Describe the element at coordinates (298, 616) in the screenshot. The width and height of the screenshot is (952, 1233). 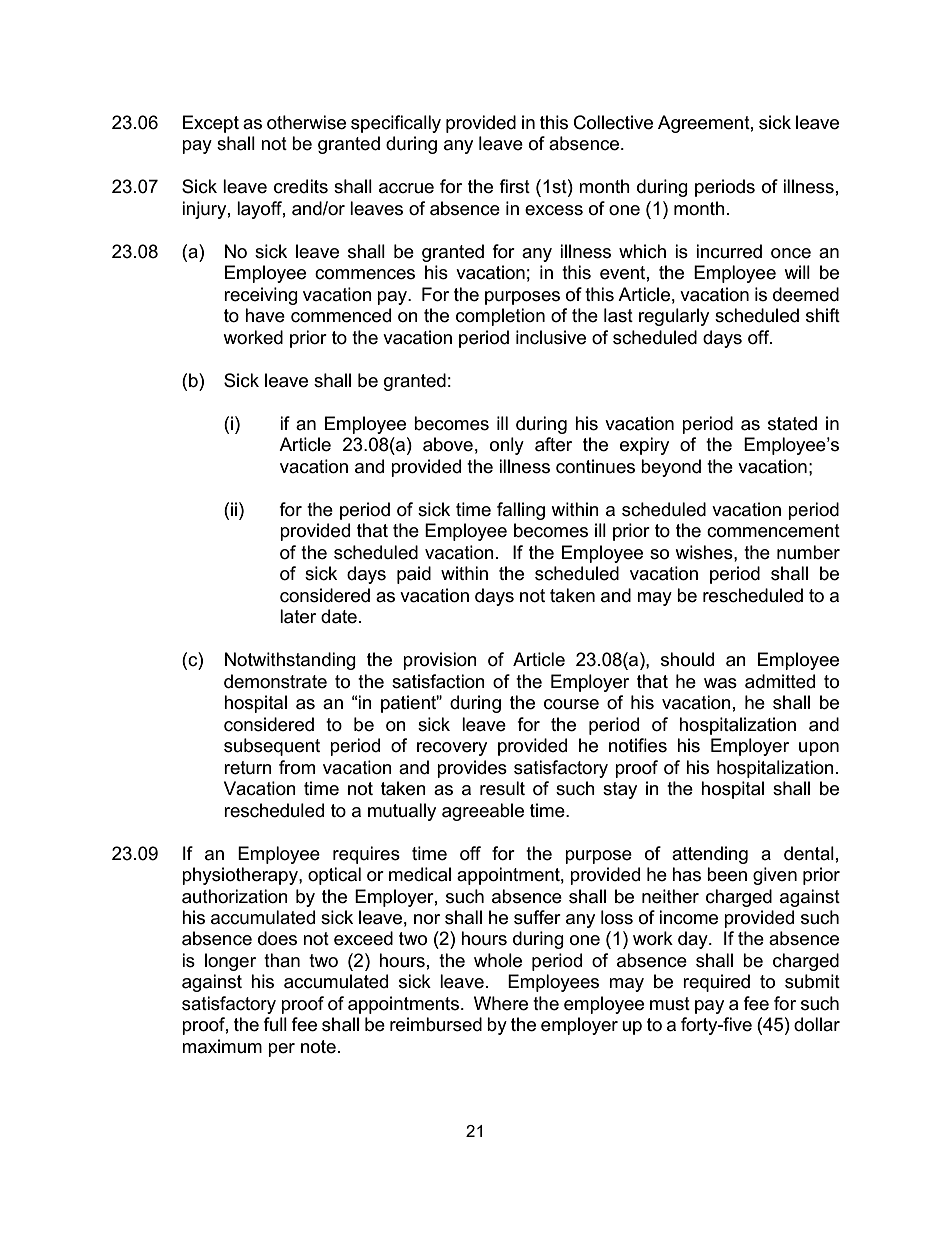
I see `later` at that location.
